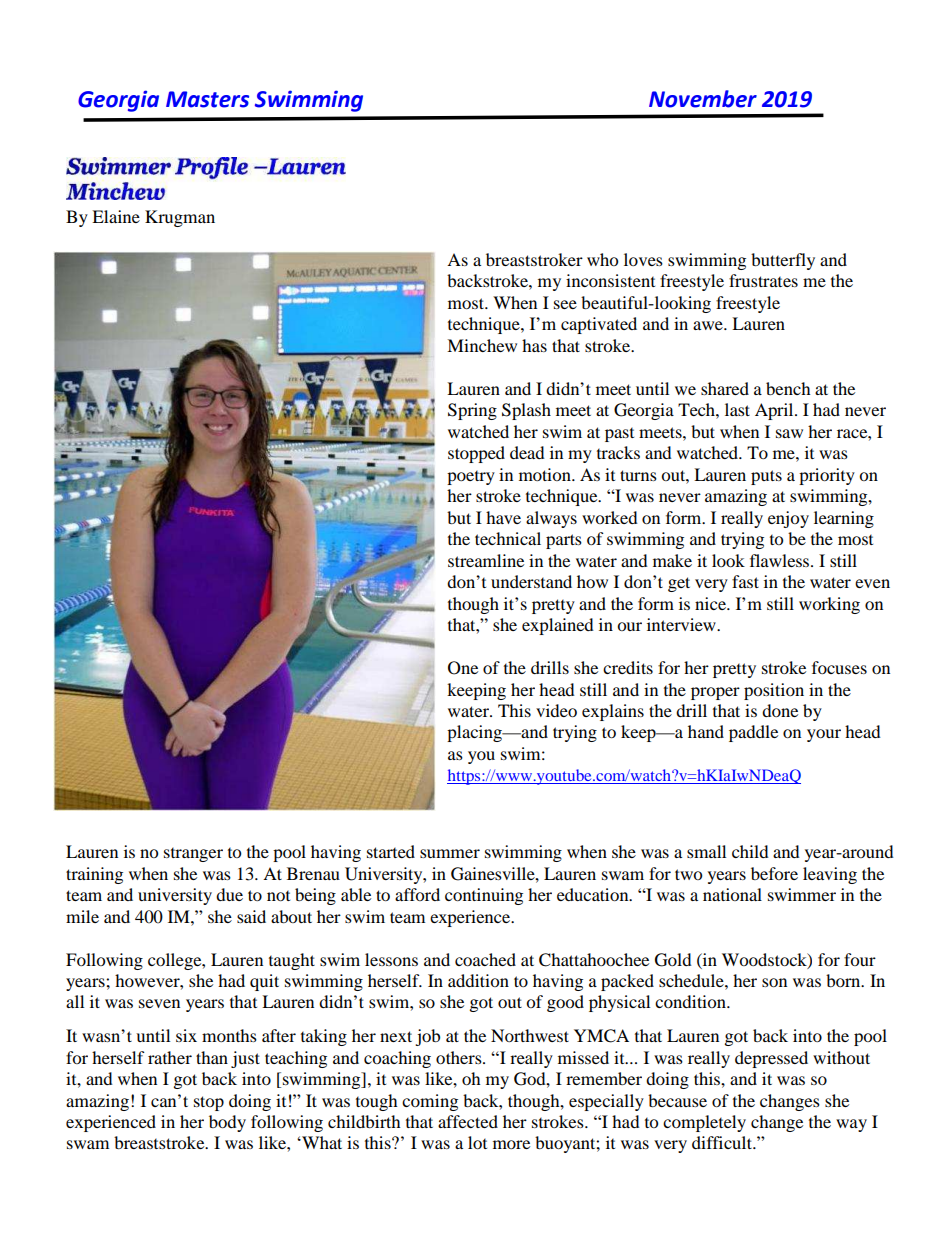 The height and width of the screenshot is (1233, 952). I want to click on difficult, so click(723, 1142).
